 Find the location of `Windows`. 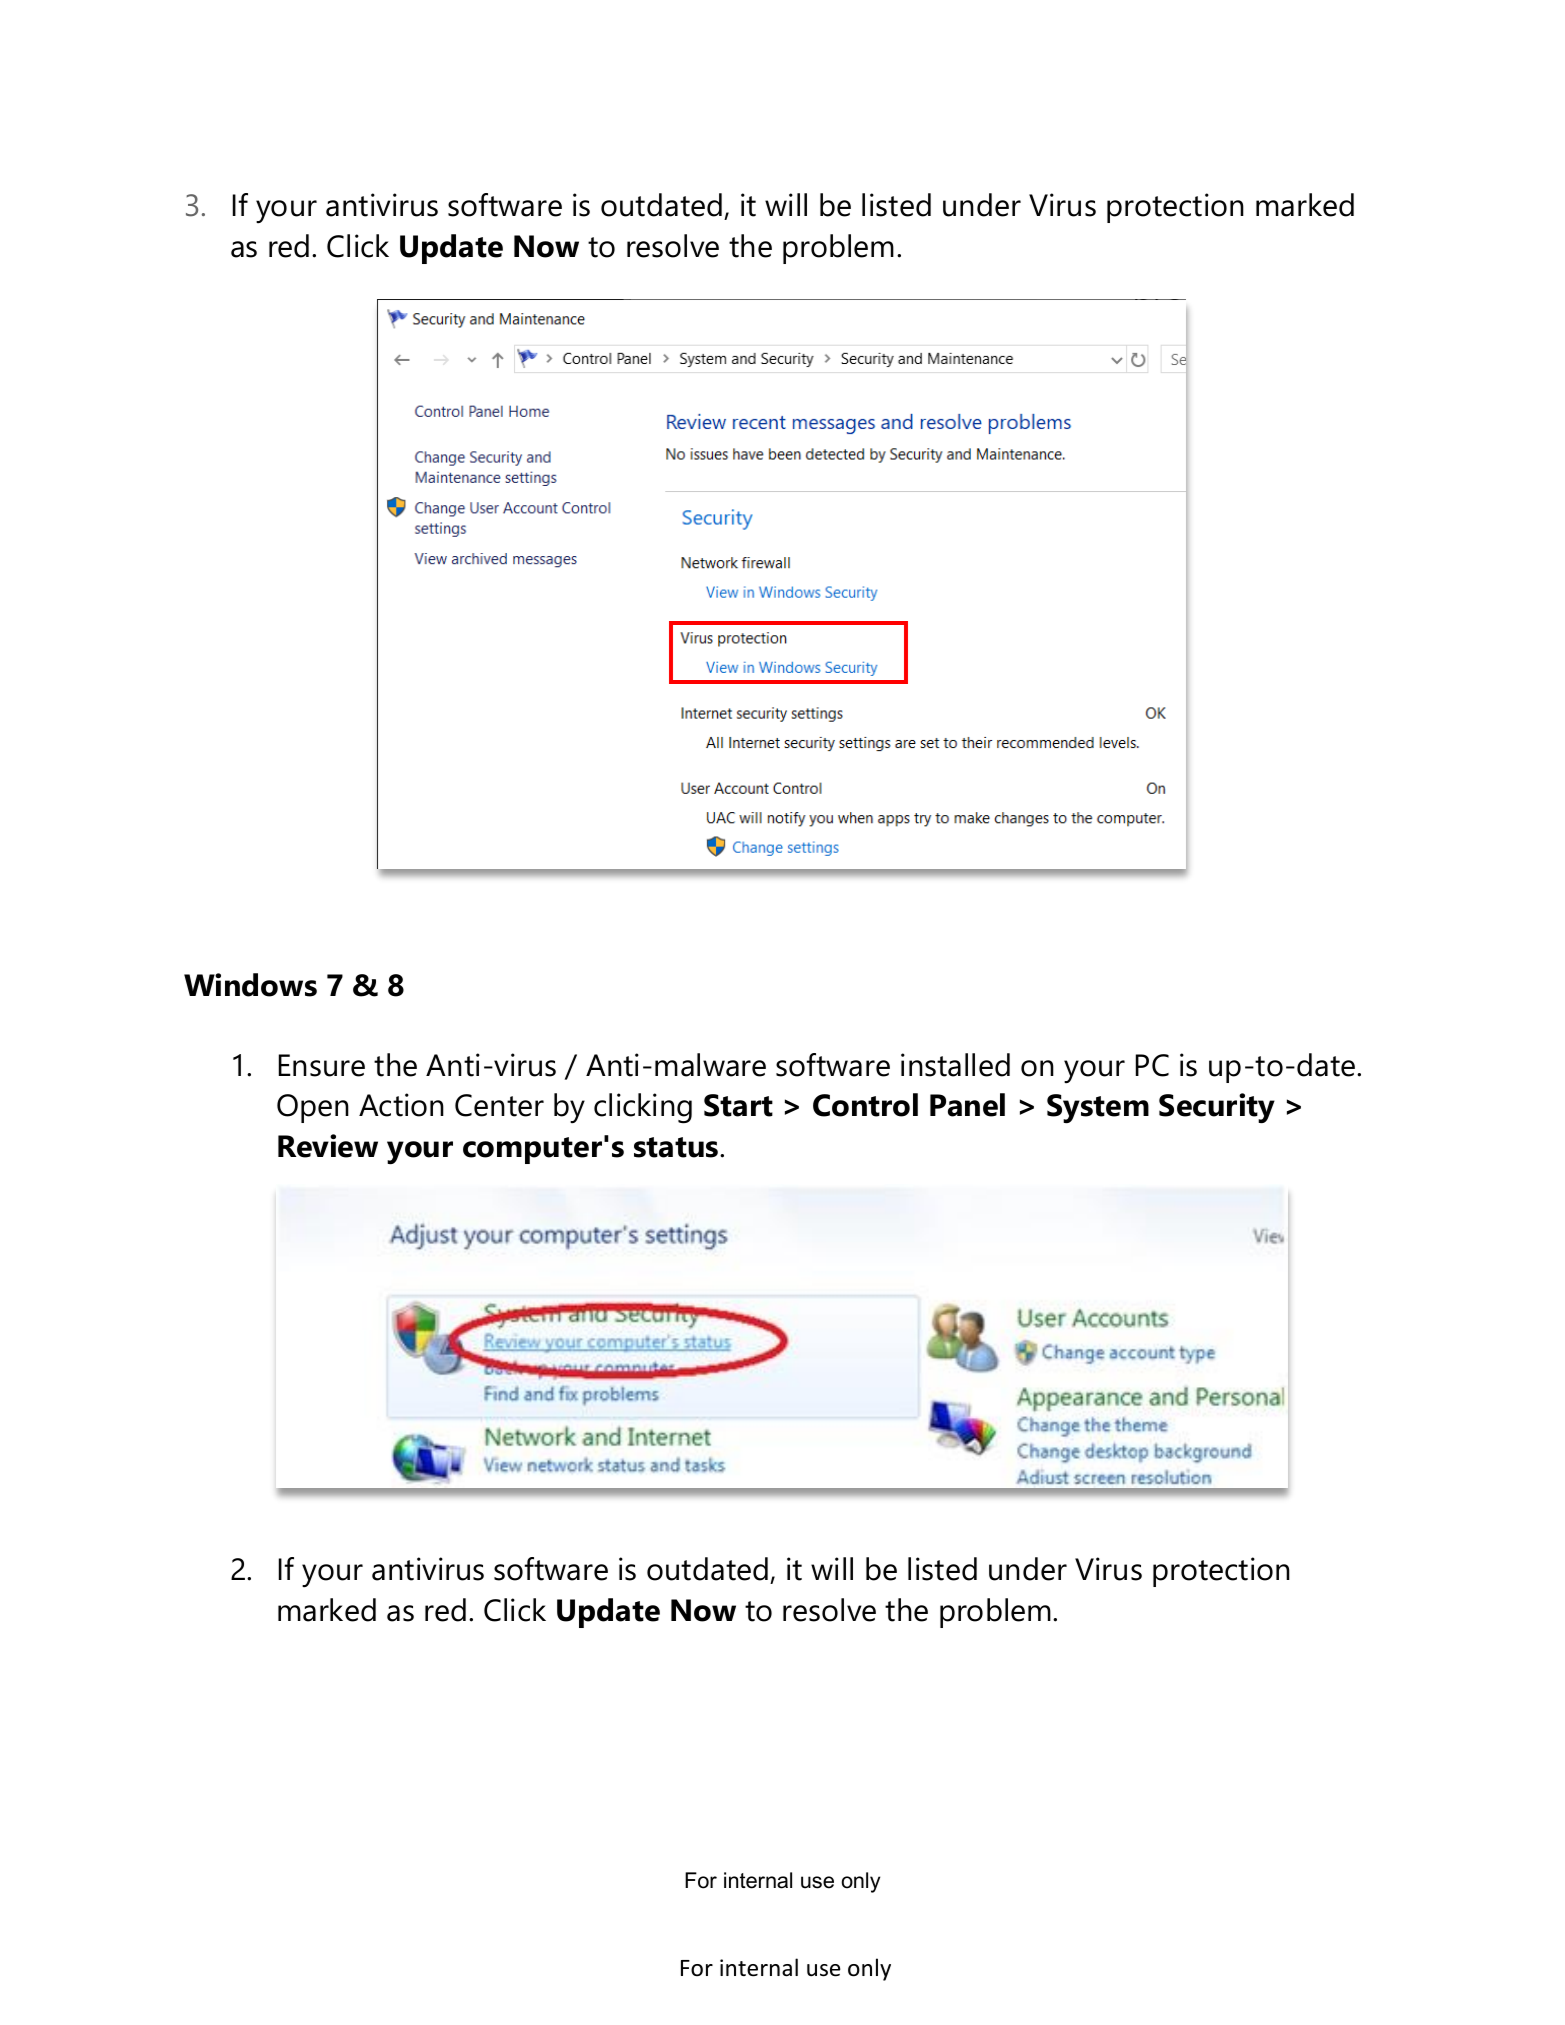

Windows is located at coordinates (250, 985).
